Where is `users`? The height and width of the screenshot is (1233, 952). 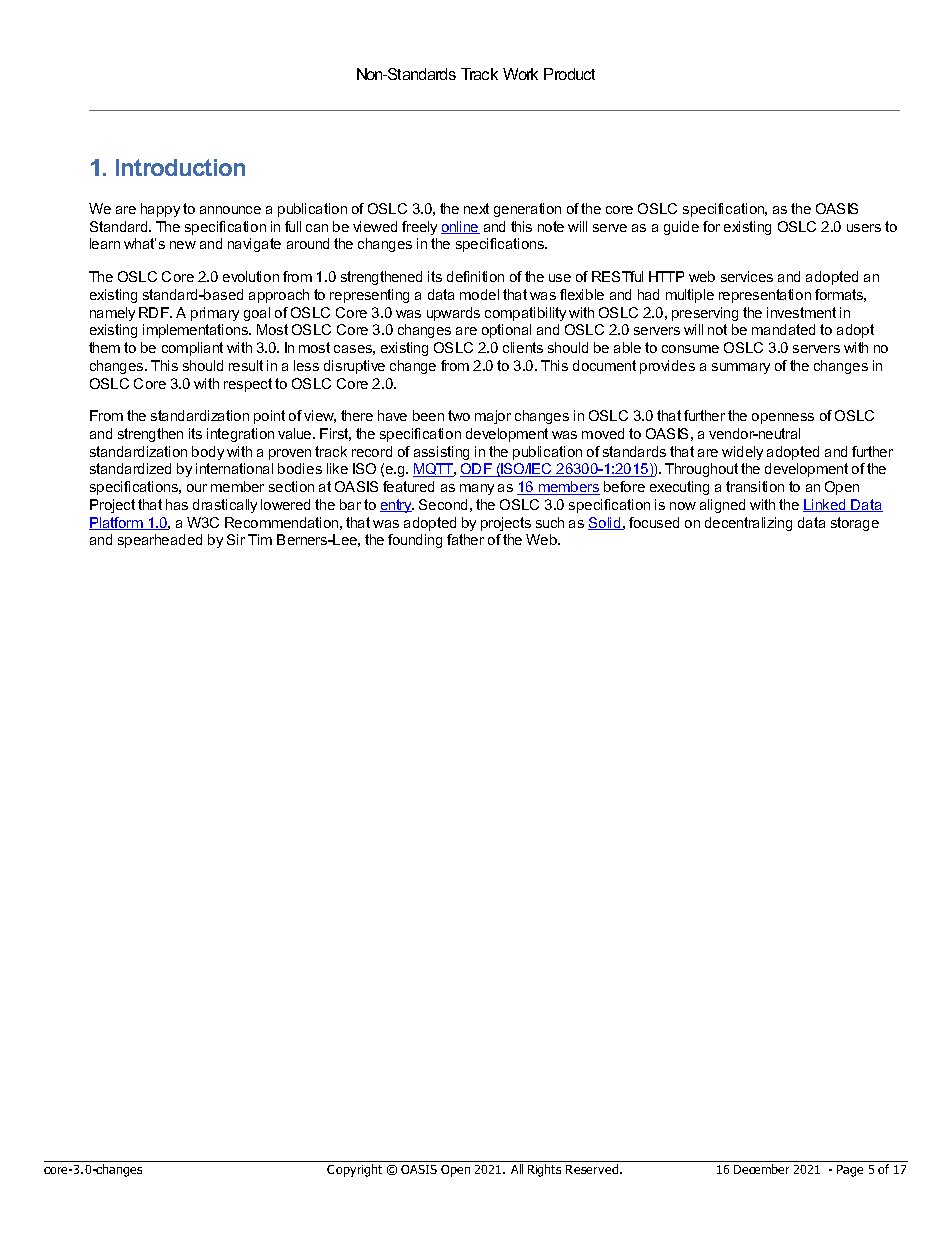 users is located at coordinates (864, 228).
